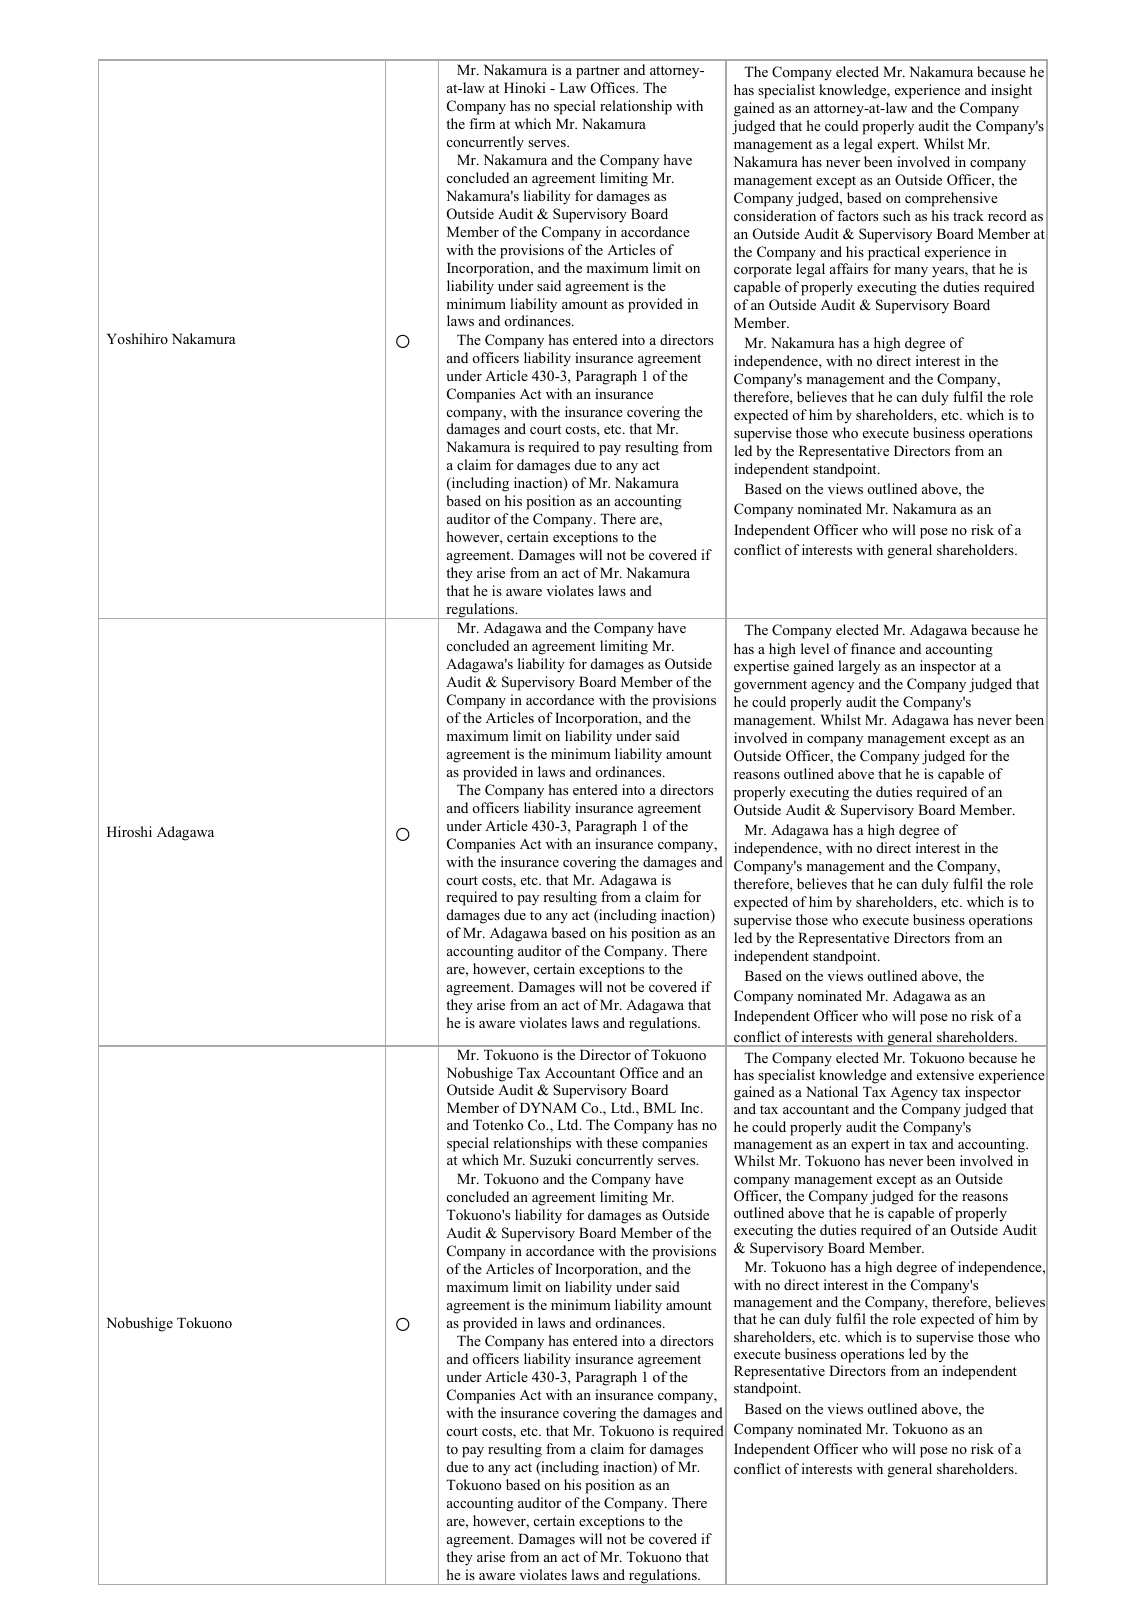 This screenshot has height=1616, width=1143. What do you see at coordinates (873, 648) in the screenshot?
I see `finance` at bounding box center [873, 648].
